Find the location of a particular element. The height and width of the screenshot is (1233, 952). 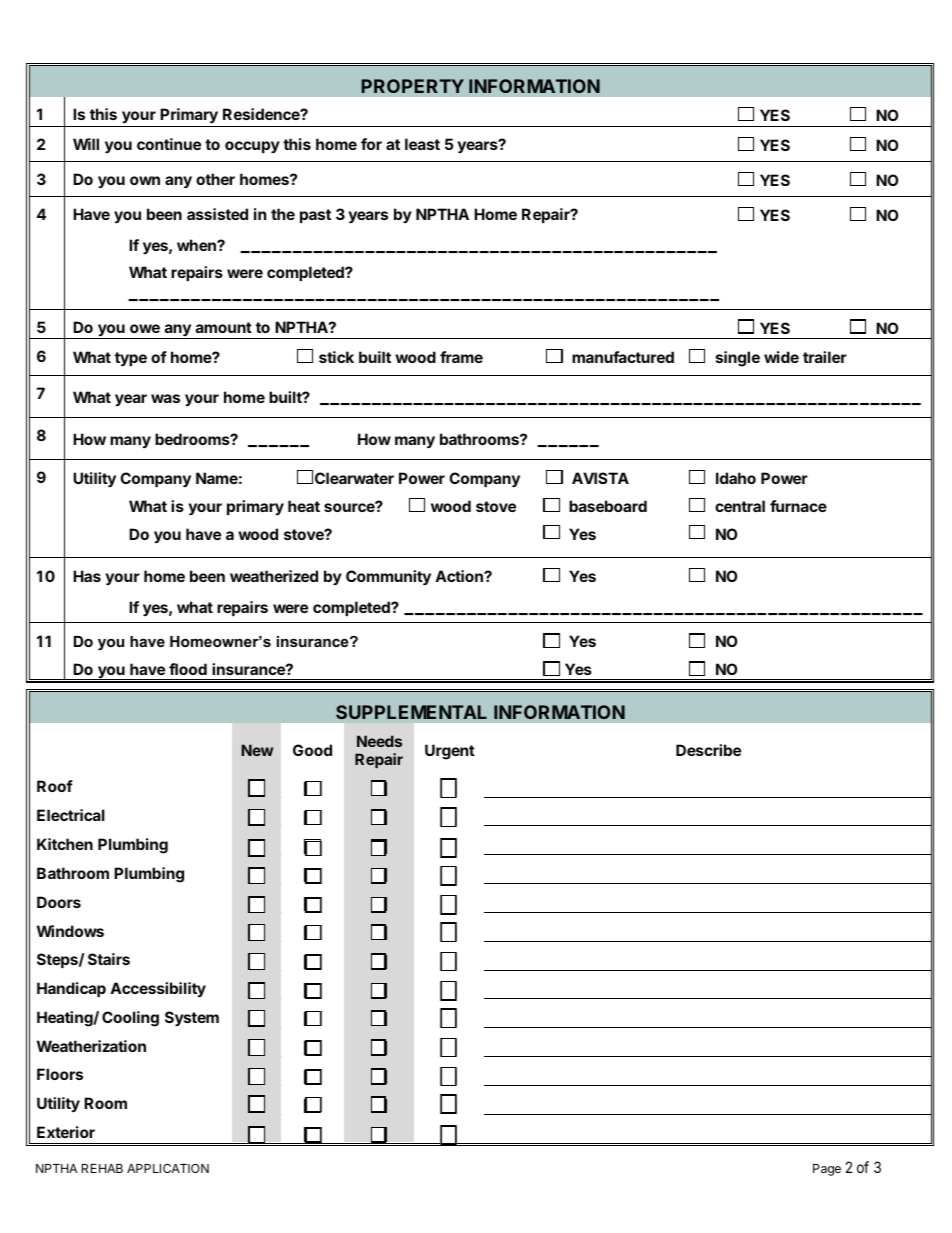

Urgent is located at coordinates (450, 752).
